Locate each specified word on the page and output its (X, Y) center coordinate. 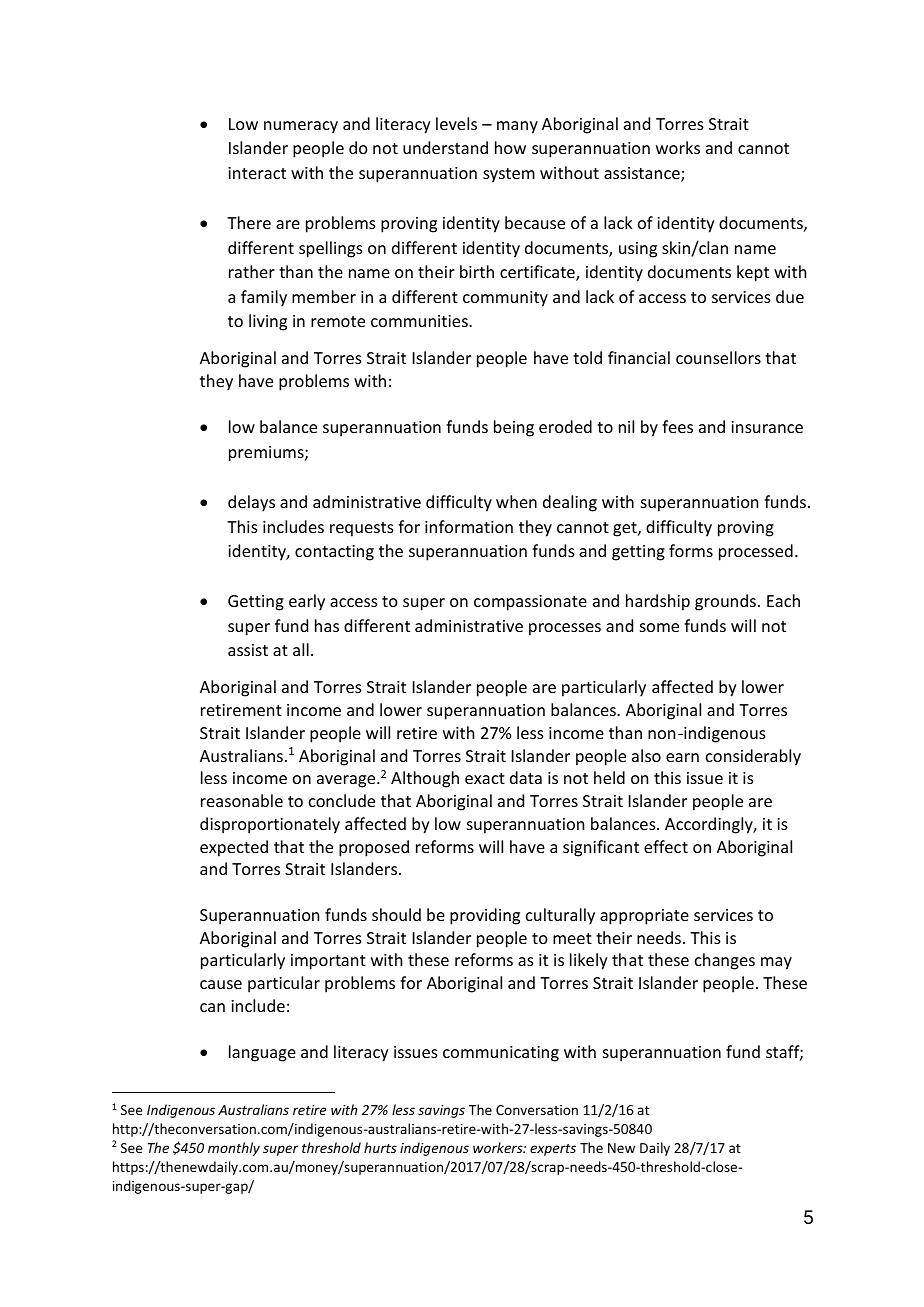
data (526, 777)
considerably (753, 757)
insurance (767, 427)
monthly (234, 1149)
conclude (342, 800)
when (516, 501)
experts (553, 1150)
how (510, 147)
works (678, 147)
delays (251, 503)
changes (725, 961)
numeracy (301, 127)
